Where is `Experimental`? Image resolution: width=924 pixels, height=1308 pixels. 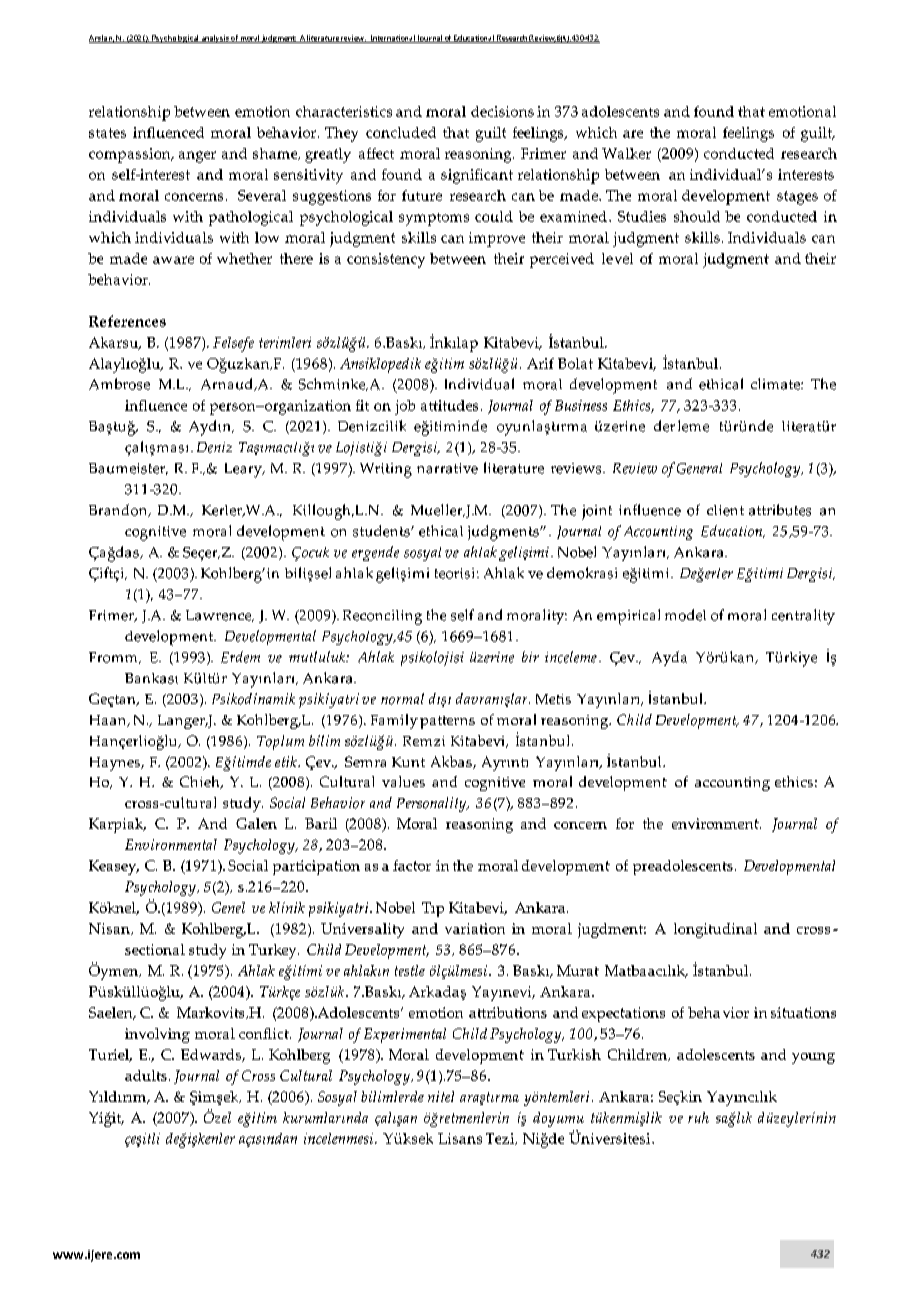
Experimental is located at coordinates (405, 1035).
